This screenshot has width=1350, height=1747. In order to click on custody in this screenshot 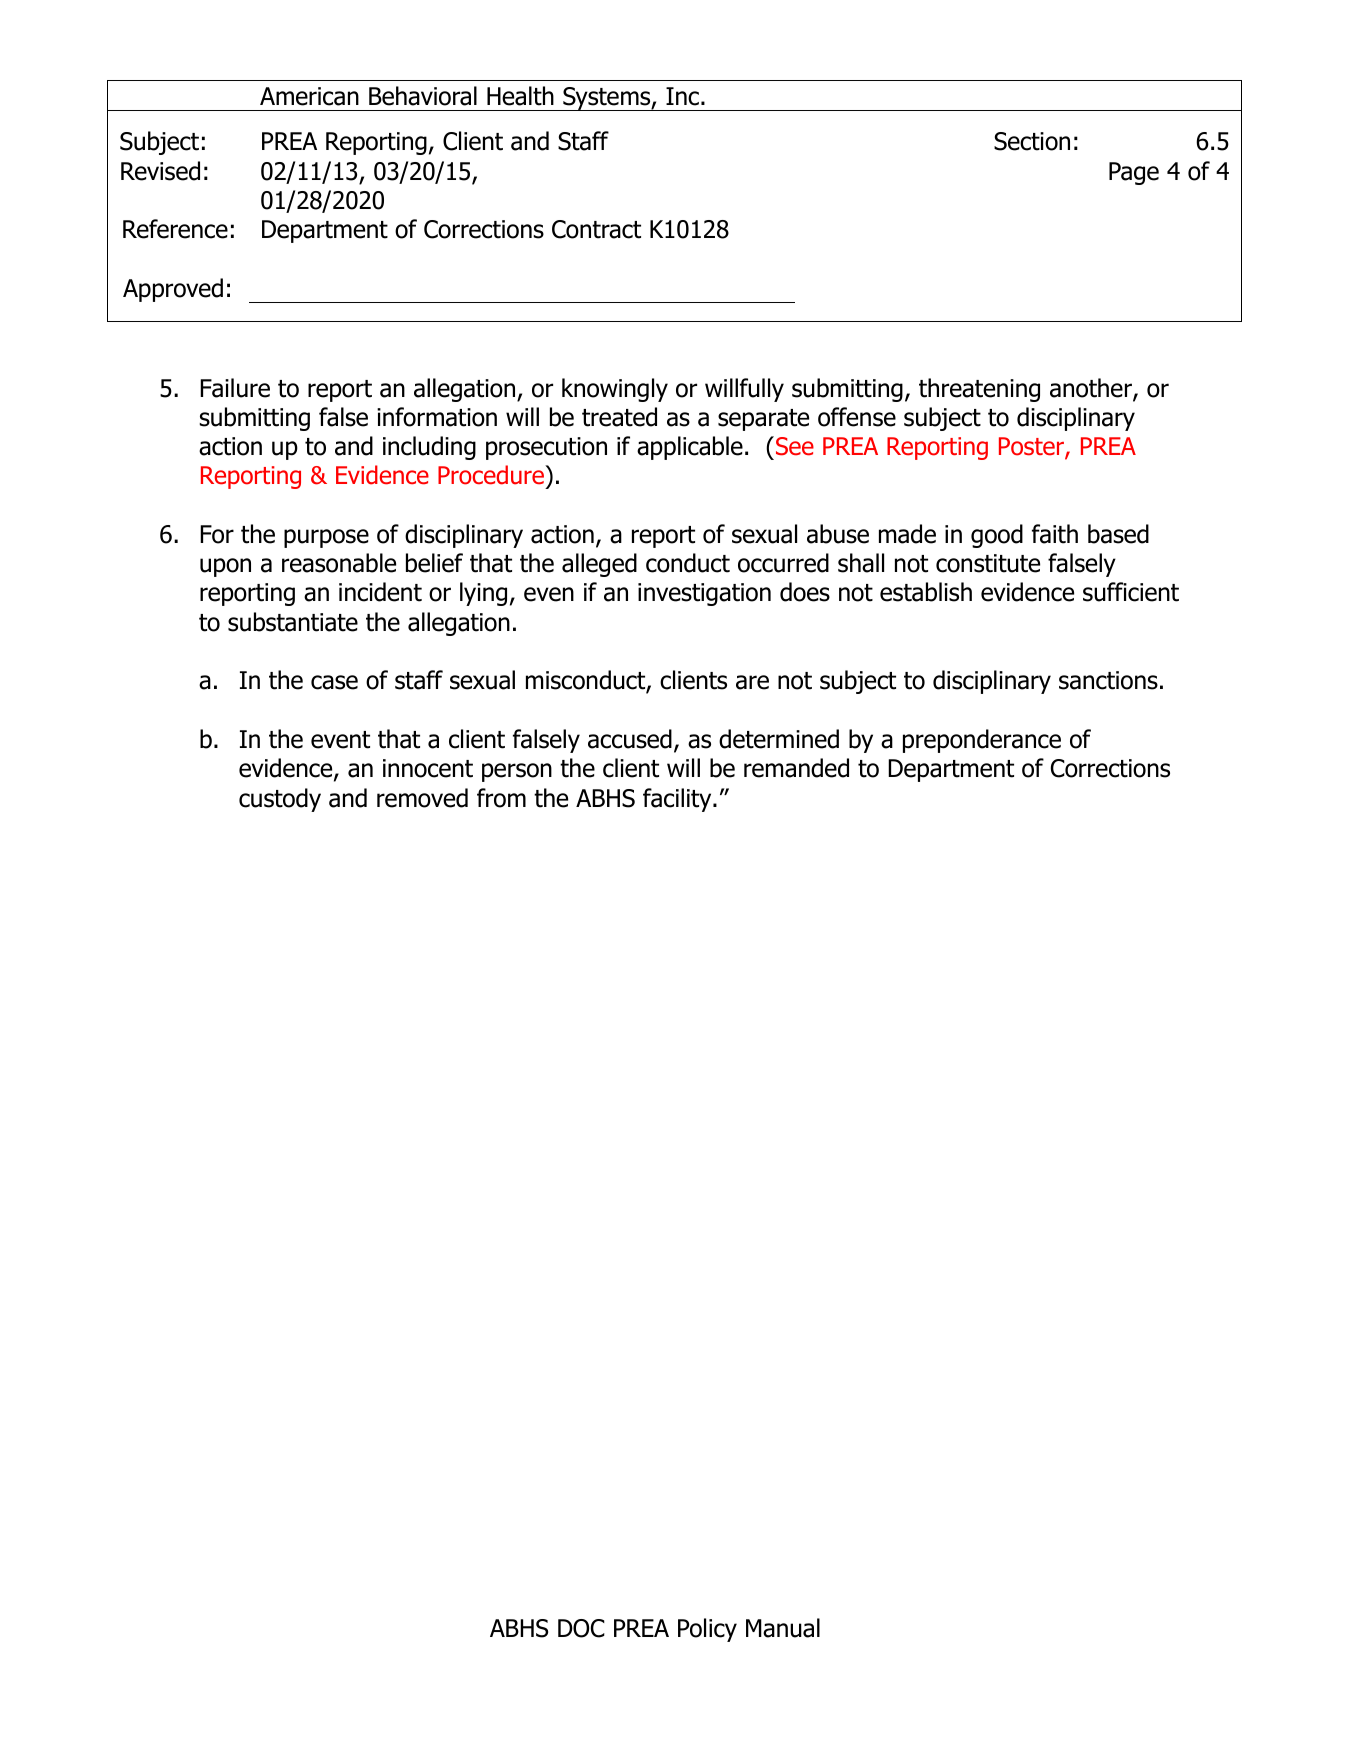, I will do `click(280, 800)`.
